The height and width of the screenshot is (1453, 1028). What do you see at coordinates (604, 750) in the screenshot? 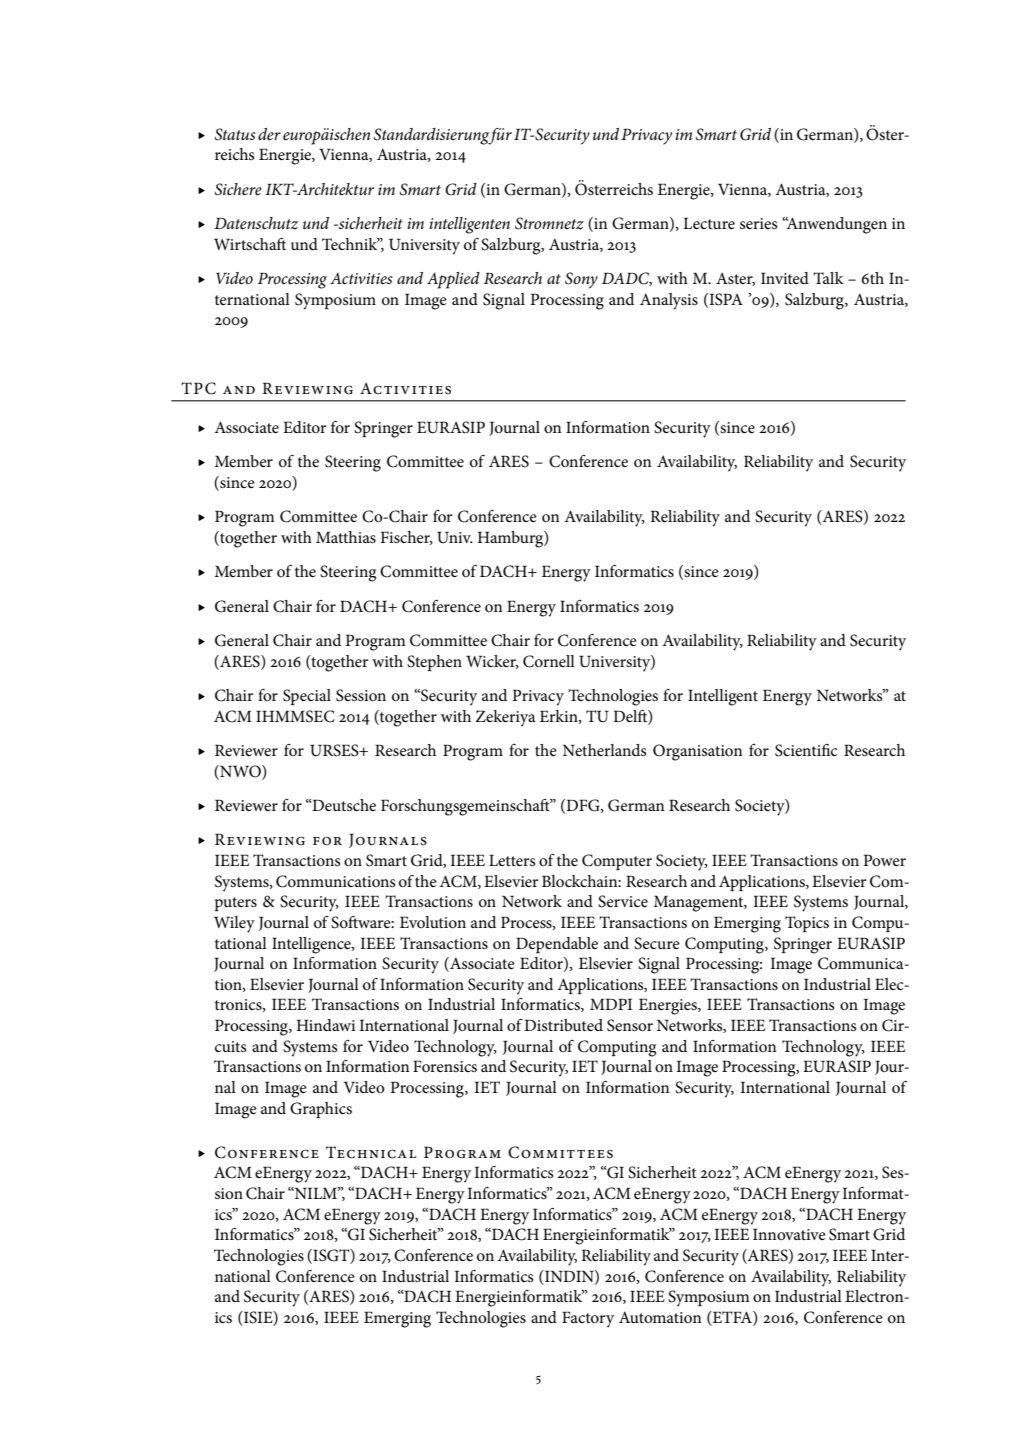
I see `Netherlands` at bounding box center [604, 750].
